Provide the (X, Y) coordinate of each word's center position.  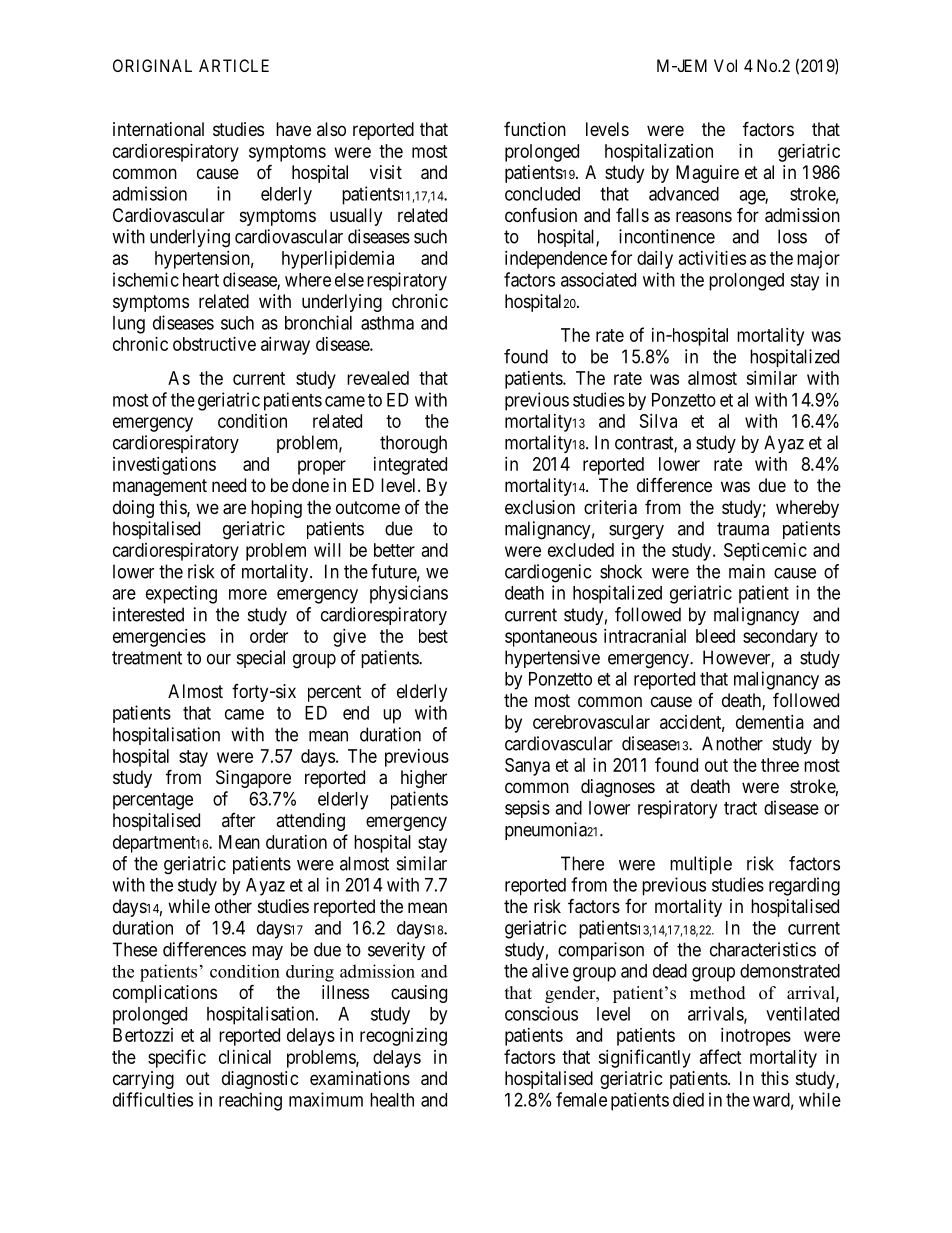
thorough (413, 444)
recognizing (403, 1037)
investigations (164, 466)
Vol (725, 65)
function (535, 129)
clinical (245, 1057)
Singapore (253, 779)
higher (424, 779)
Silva (658, 421)
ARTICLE (234, 65)
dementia (770, 722)
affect (721, 1056)
